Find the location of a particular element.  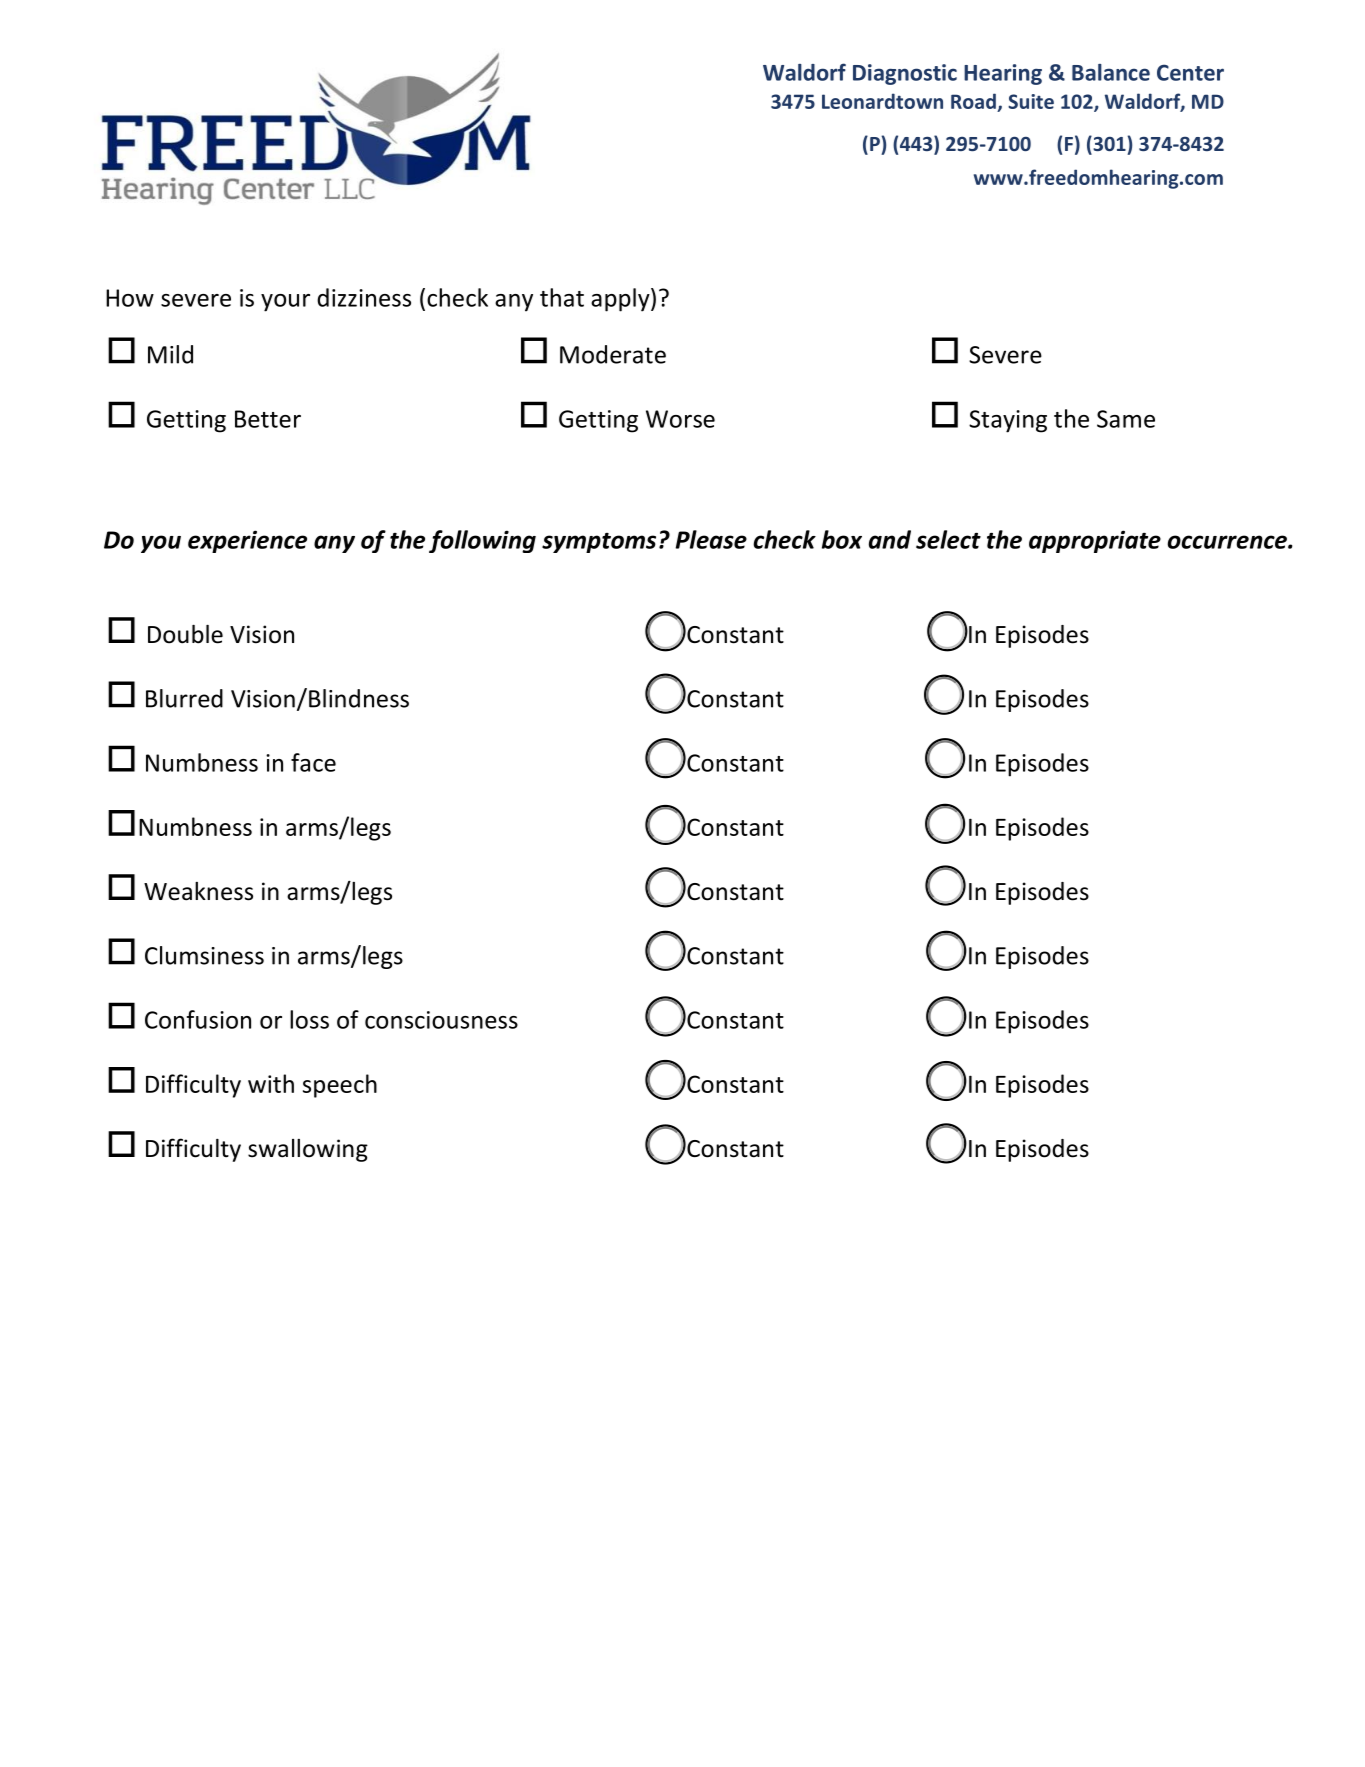

Worse is located at coordinates (680, 419).
